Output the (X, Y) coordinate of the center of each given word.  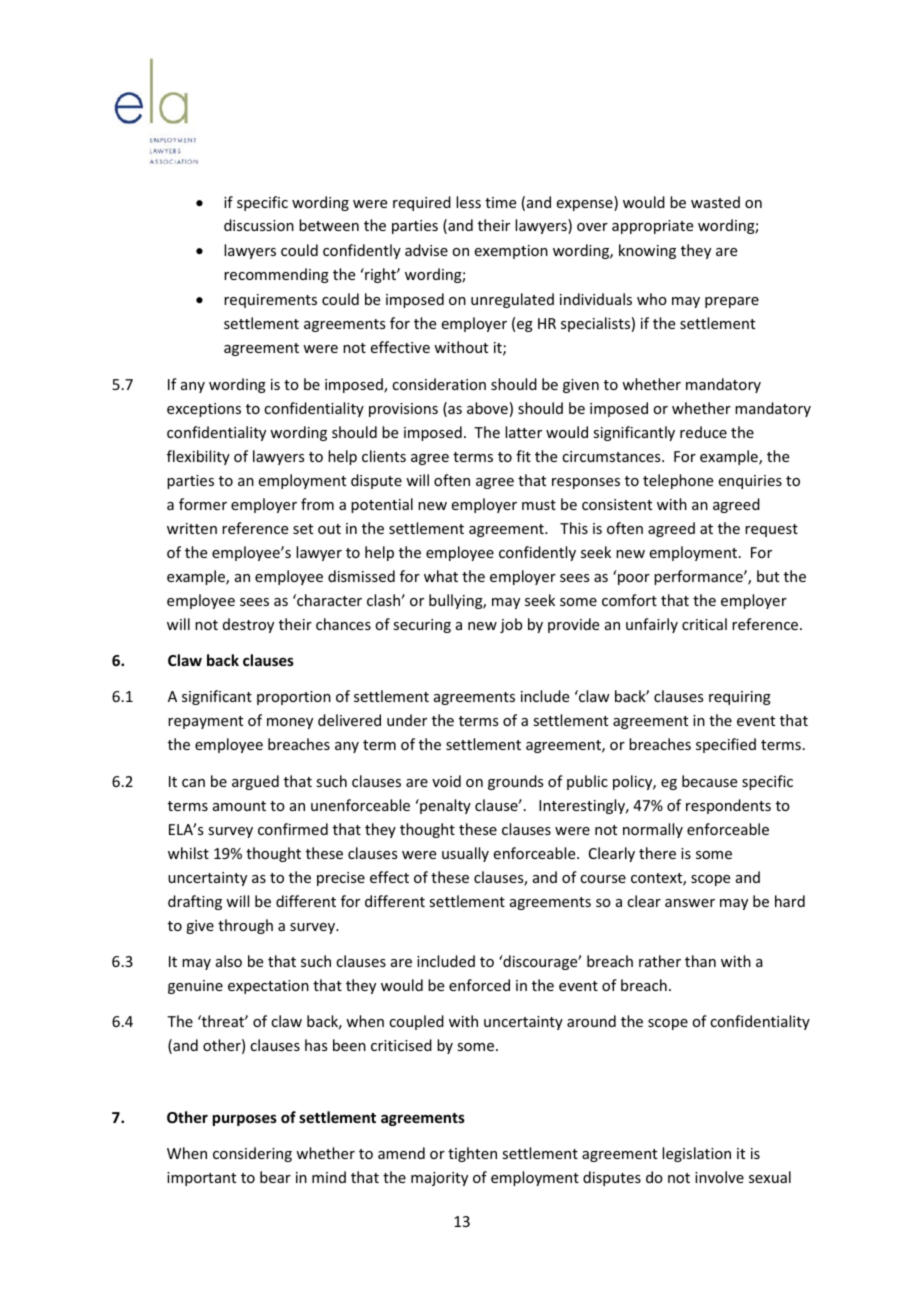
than (700, 961)
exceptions (204, 410)
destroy (248, 625)
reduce (703, 432)
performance (699, 577)
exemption (511, 252)
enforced (479, 985)
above (487, 408)
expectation (268, 987)
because (709, 781)
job (511, 625)
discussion (259, 225)
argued (255, 782)
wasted (715, 202)
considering (252, 1154)
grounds (515, 782)
